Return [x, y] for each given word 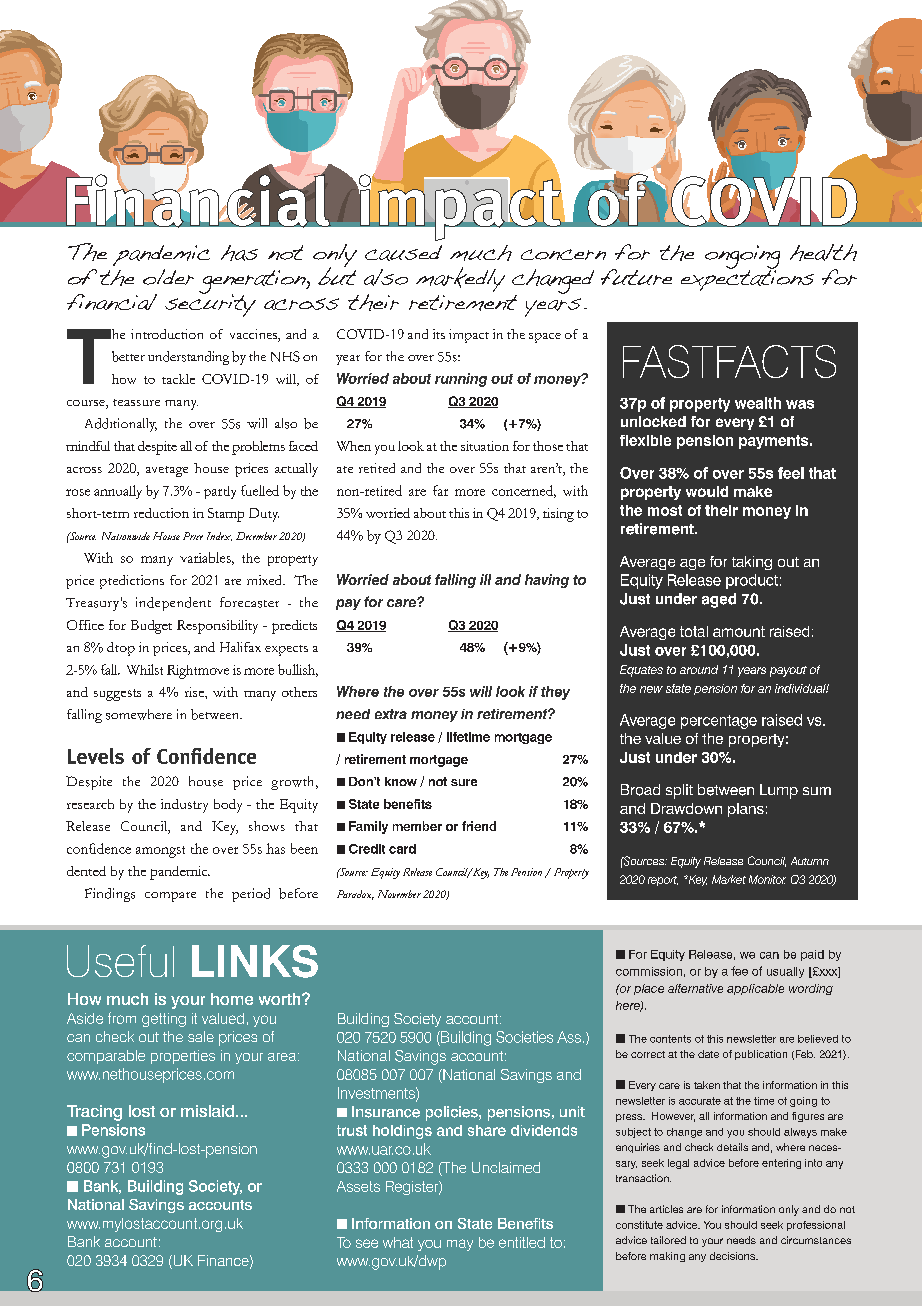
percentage [719, 722]
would [707, 491]
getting [164, 1020]
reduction [161, 513]
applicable [755, 989]
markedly [460, 279]
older [168, 277]
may [460, 1245]
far [440, 490]
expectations [747, 279]
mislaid [207, 1111]
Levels [96, 756]
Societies [524, 1037]
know [401, 781]
